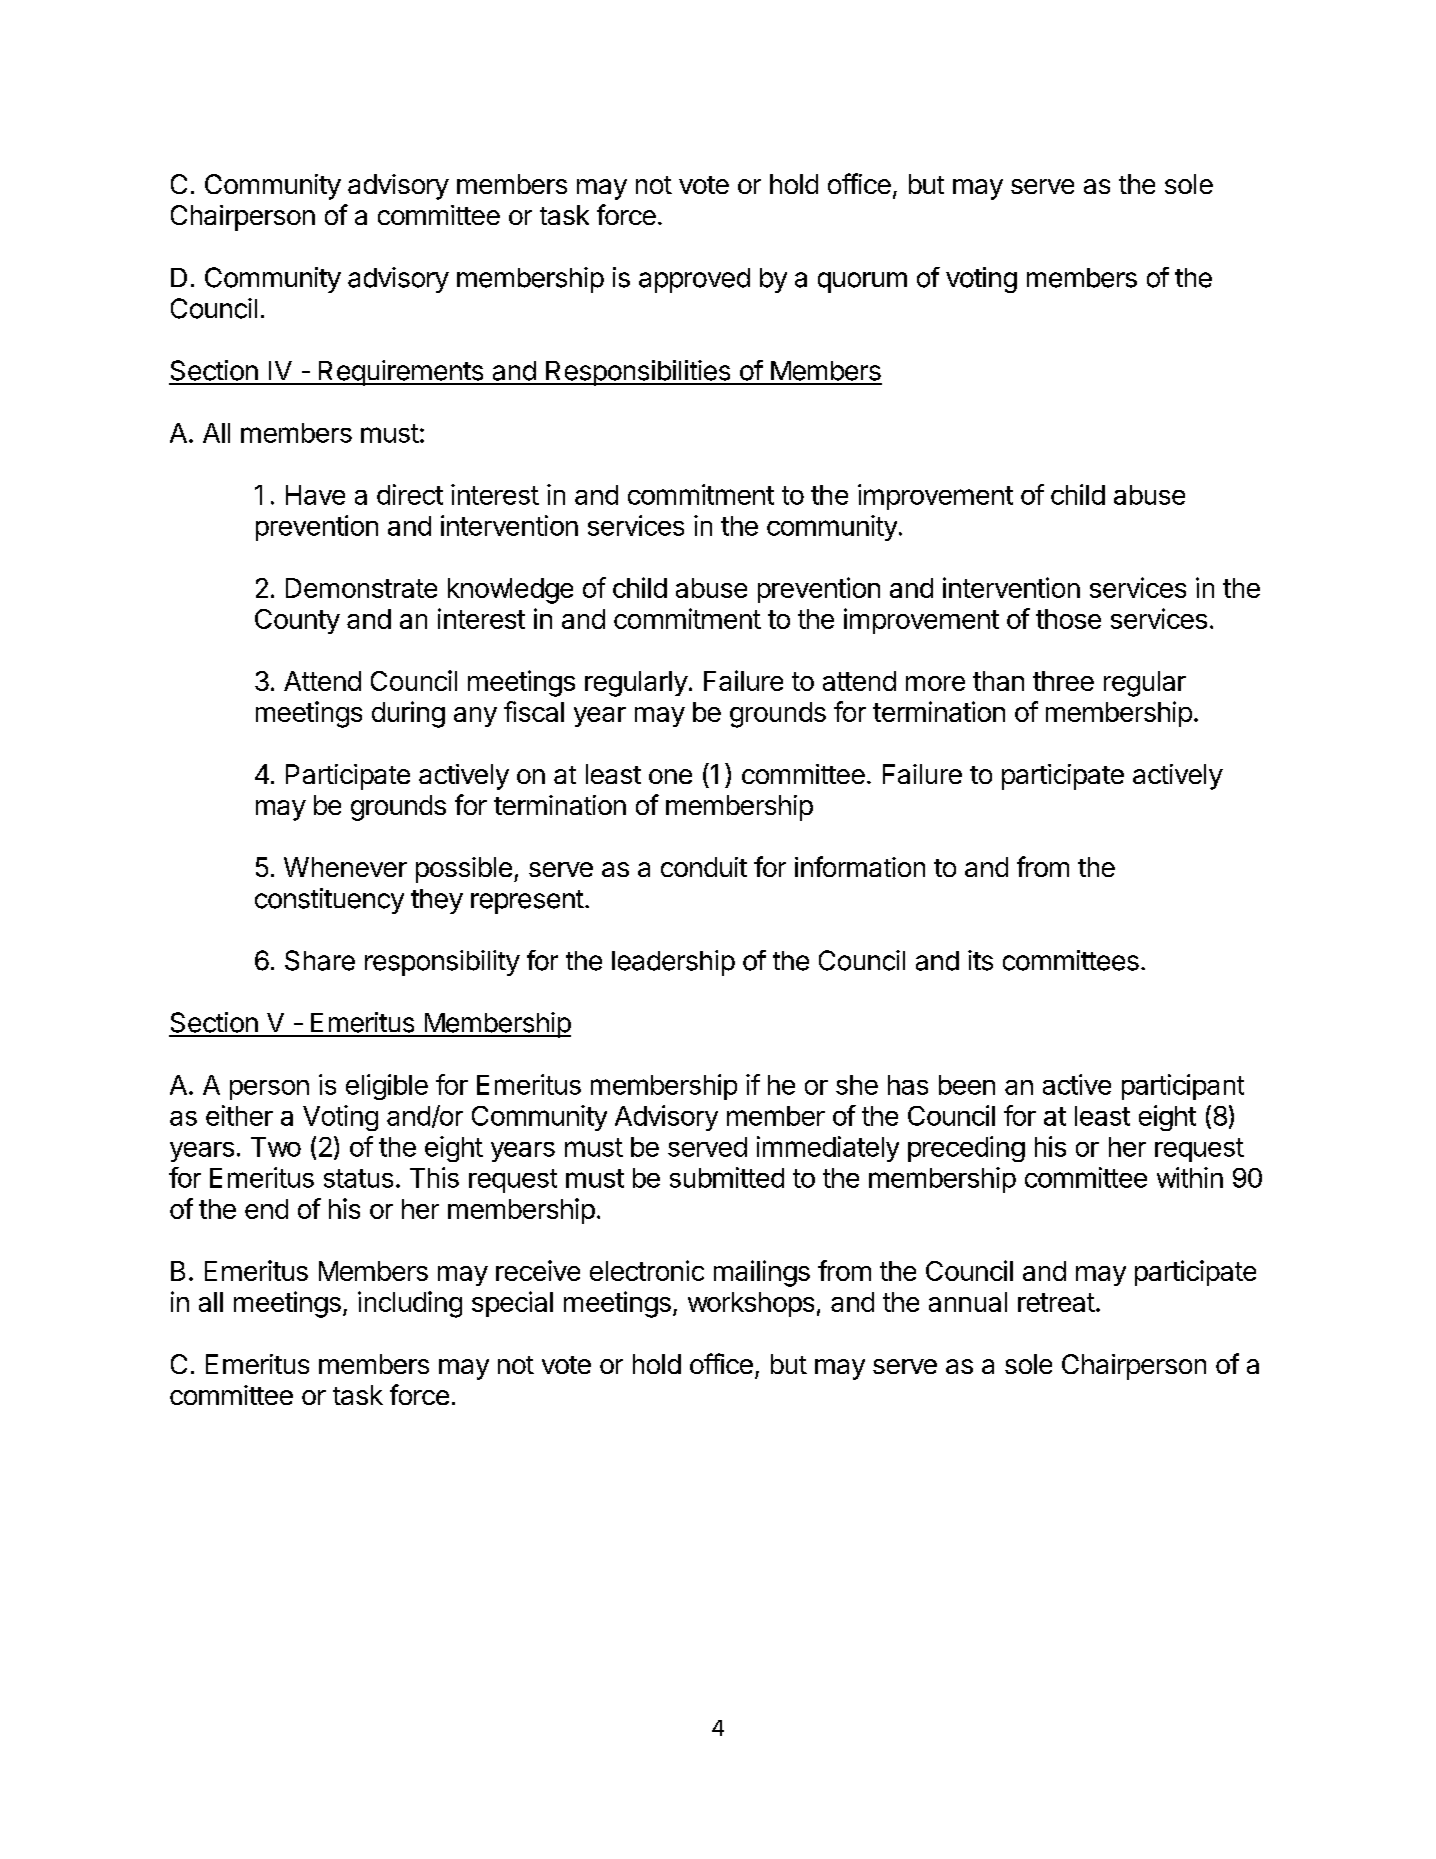  What do you see at coordinates (410, 1304) in the screenshot?
I see `including` at bounding box center [410, 1304].
